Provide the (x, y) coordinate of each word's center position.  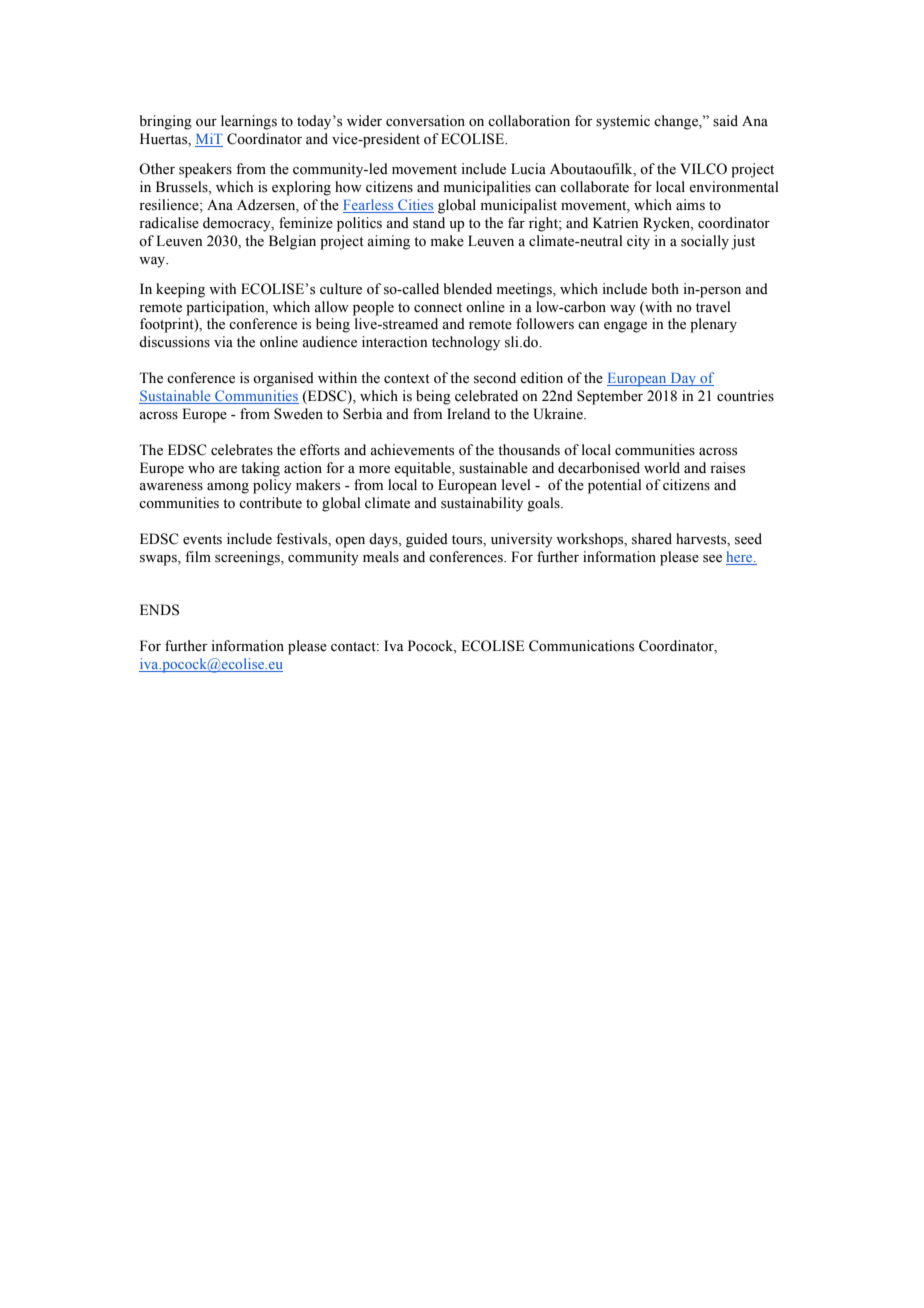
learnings (249, 122)
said (725, 121)
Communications (581, 646)
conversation (425, 121)
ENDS (159, 610)
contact (354, 647)
